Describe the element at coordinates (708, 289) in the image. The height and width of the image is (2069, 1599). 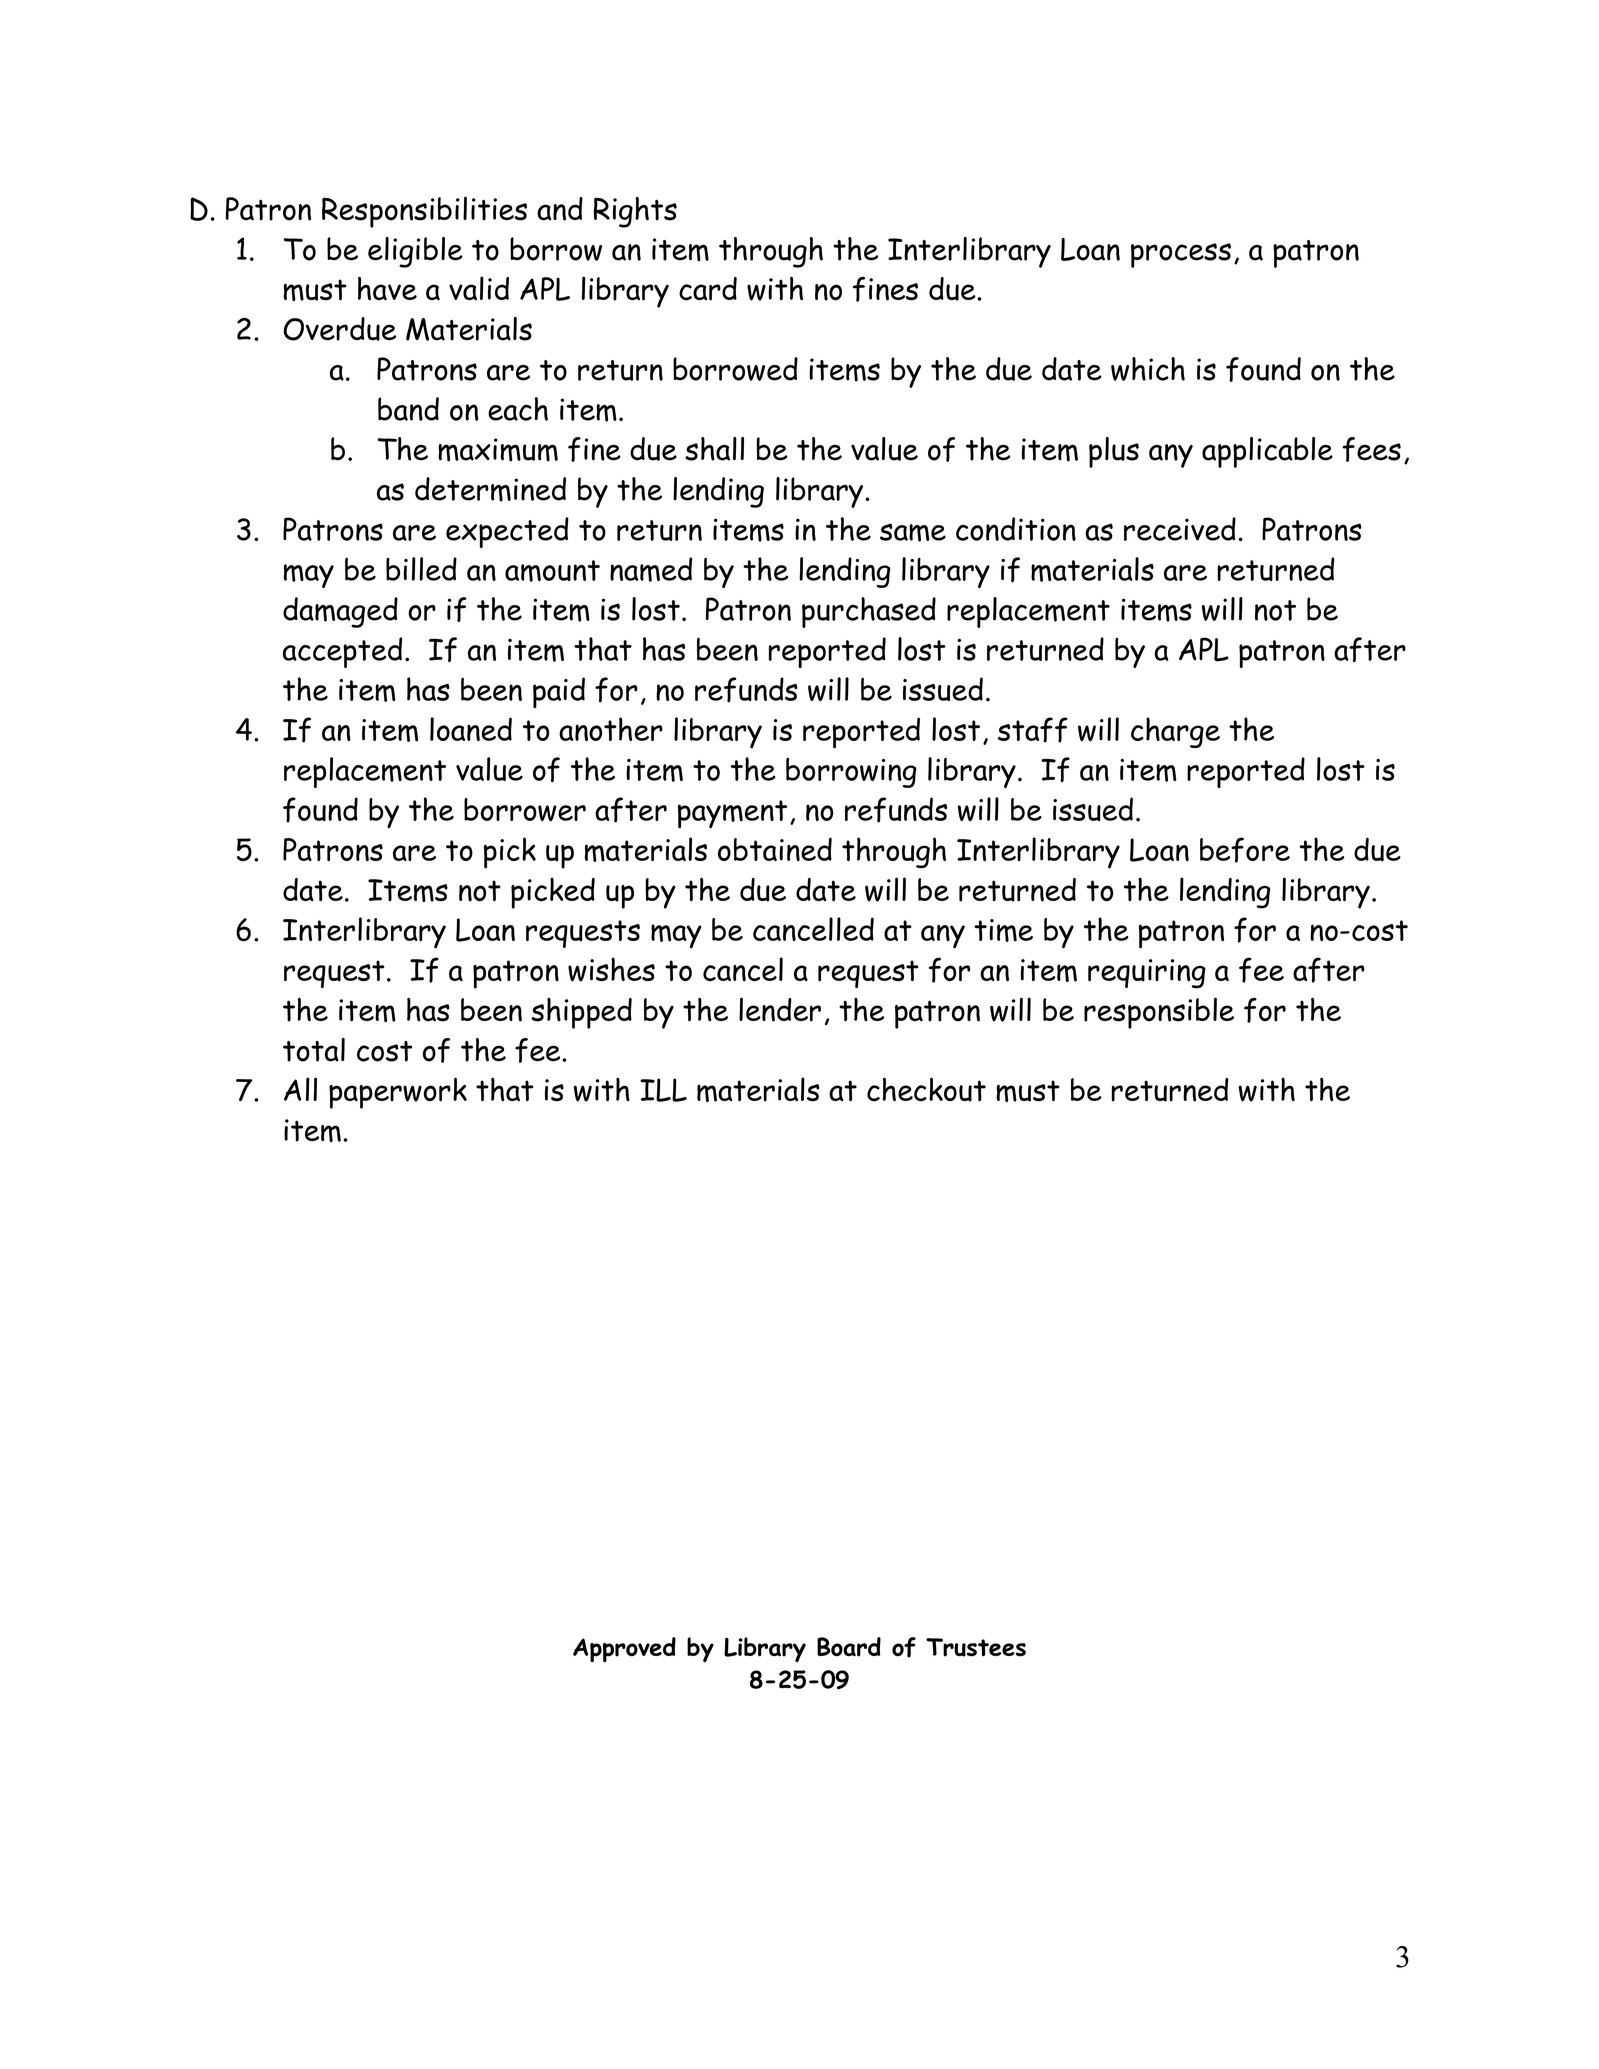
I see `card` at that location.
